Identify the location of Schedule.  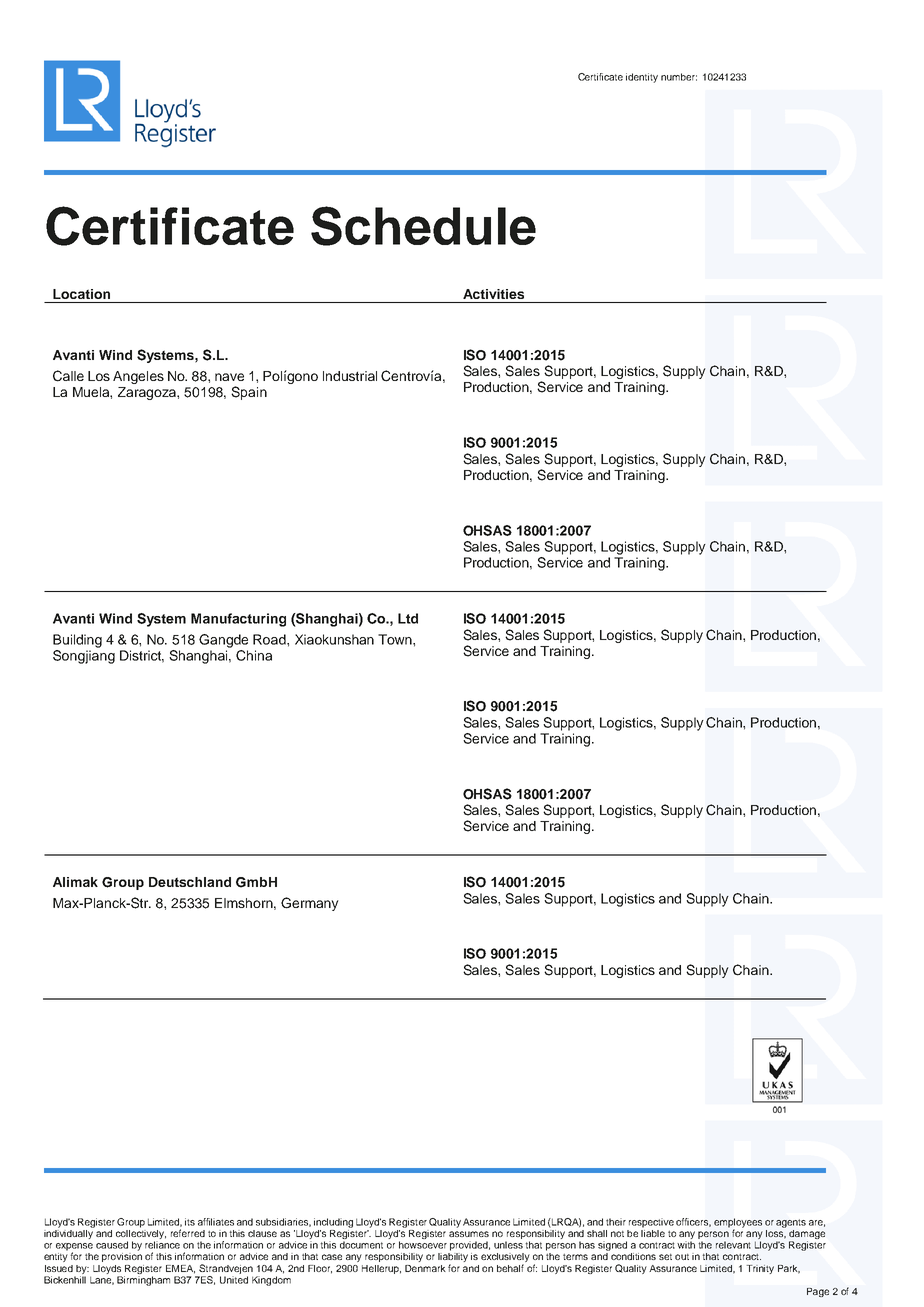
(423, 226).
